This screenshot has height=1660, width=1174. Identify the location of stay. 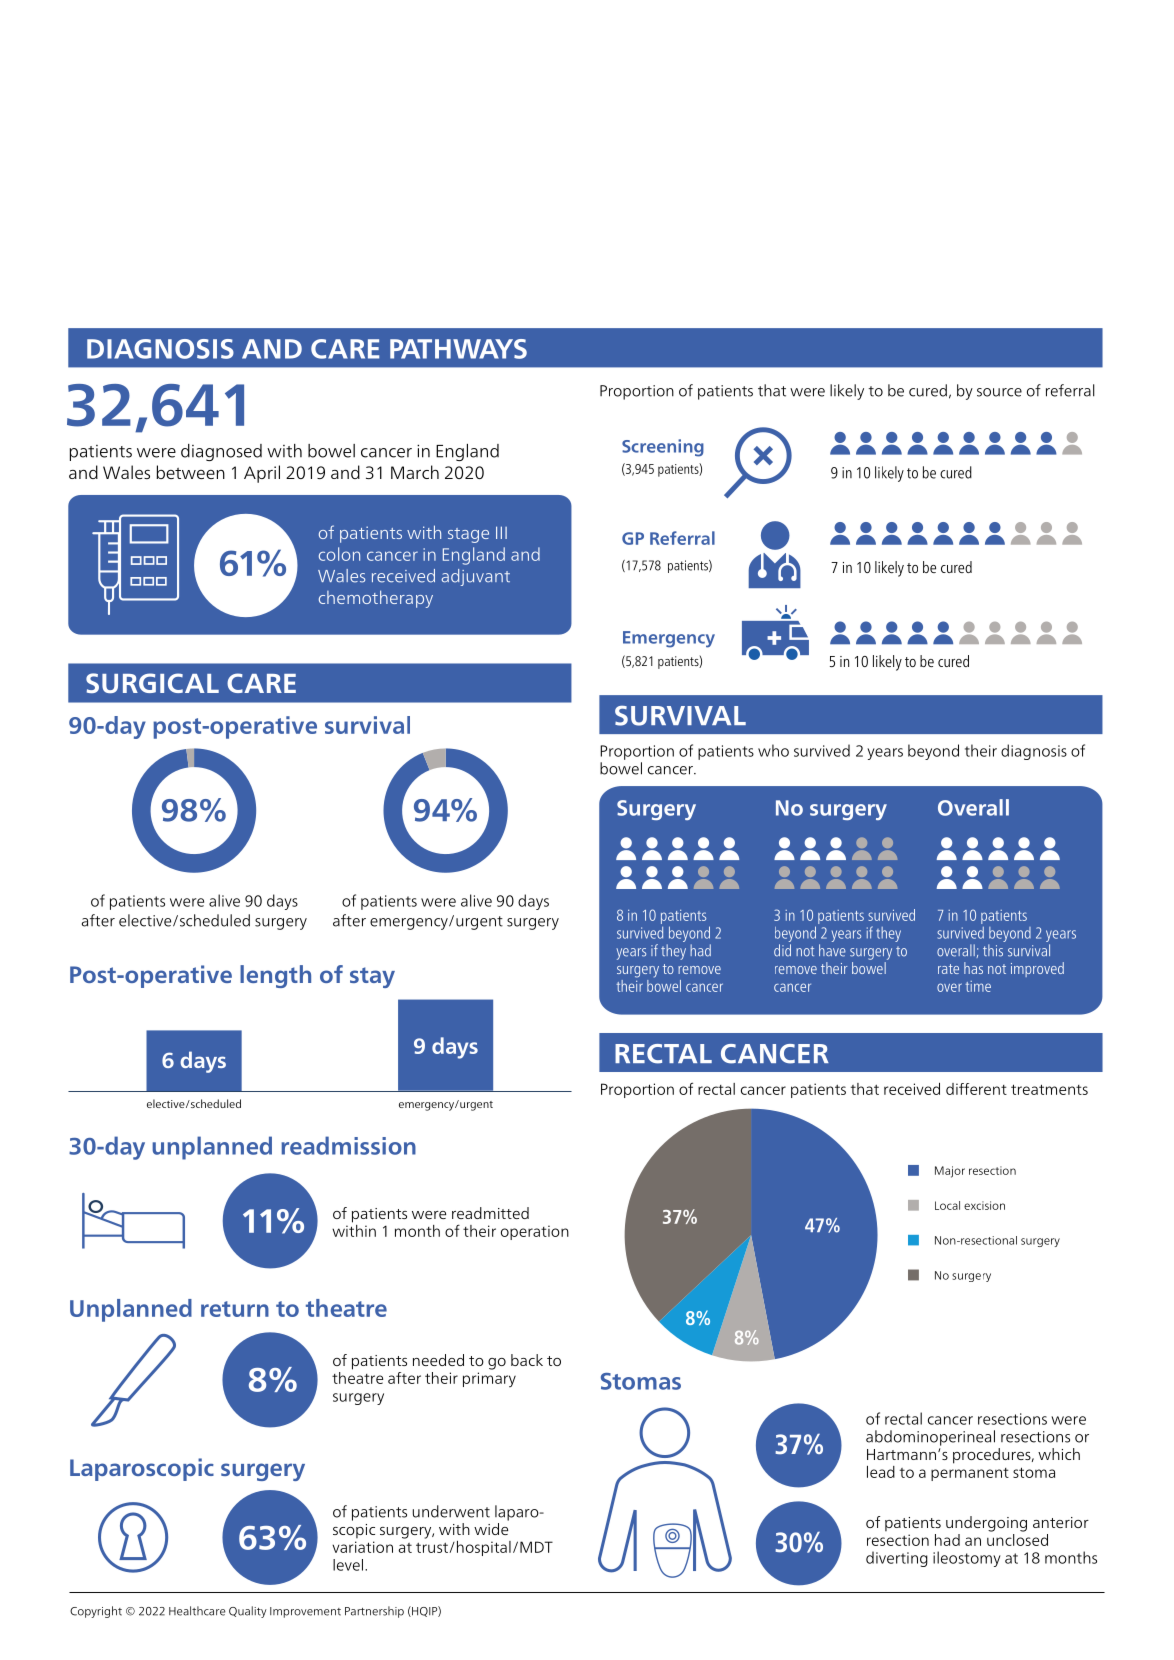
(372, 977).
